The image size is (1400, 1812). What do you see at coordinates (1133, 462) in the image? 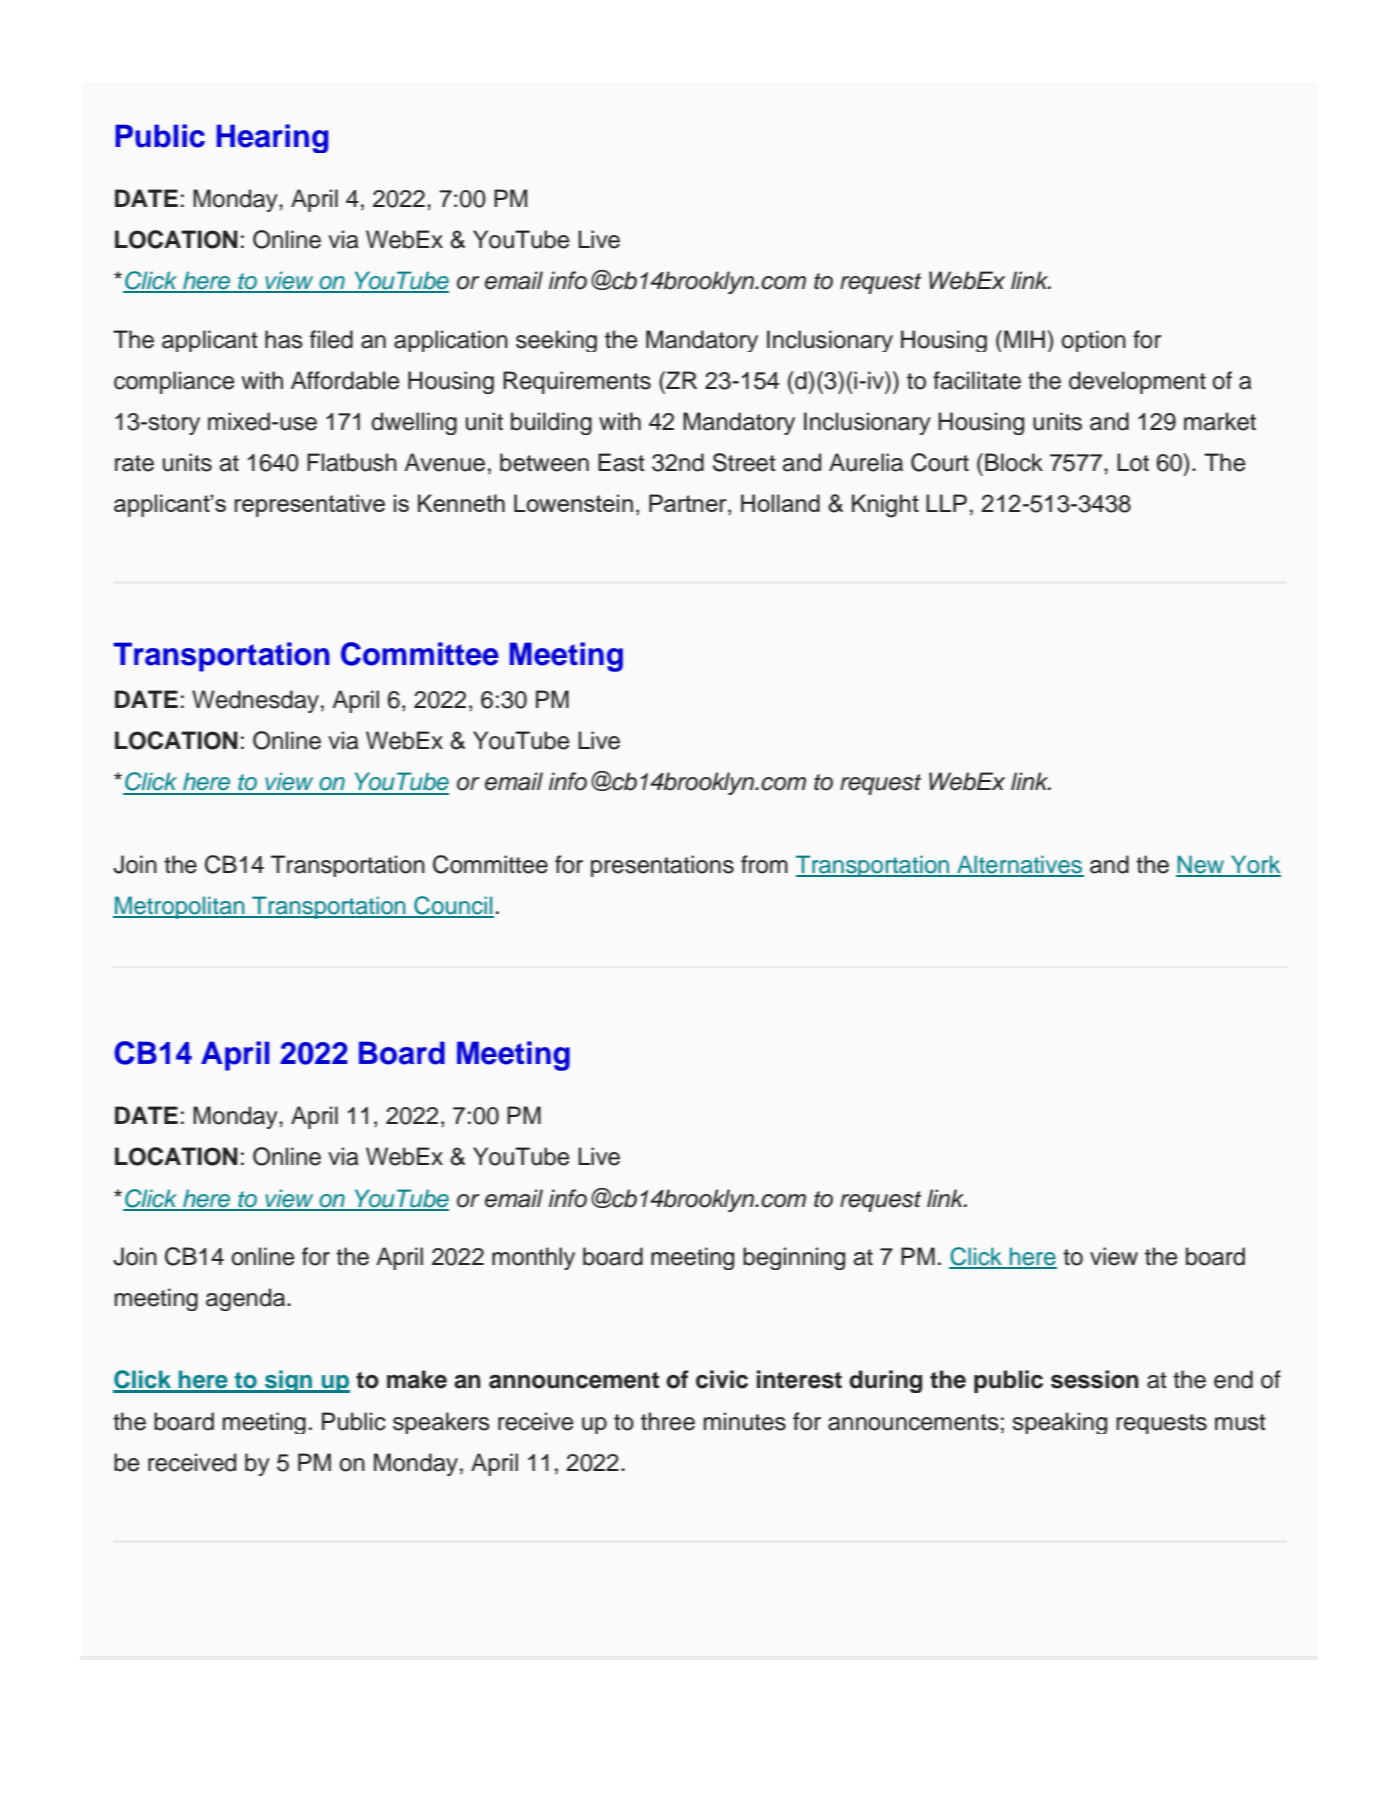
I see `Lot` at bounding box center [1133, 462].
